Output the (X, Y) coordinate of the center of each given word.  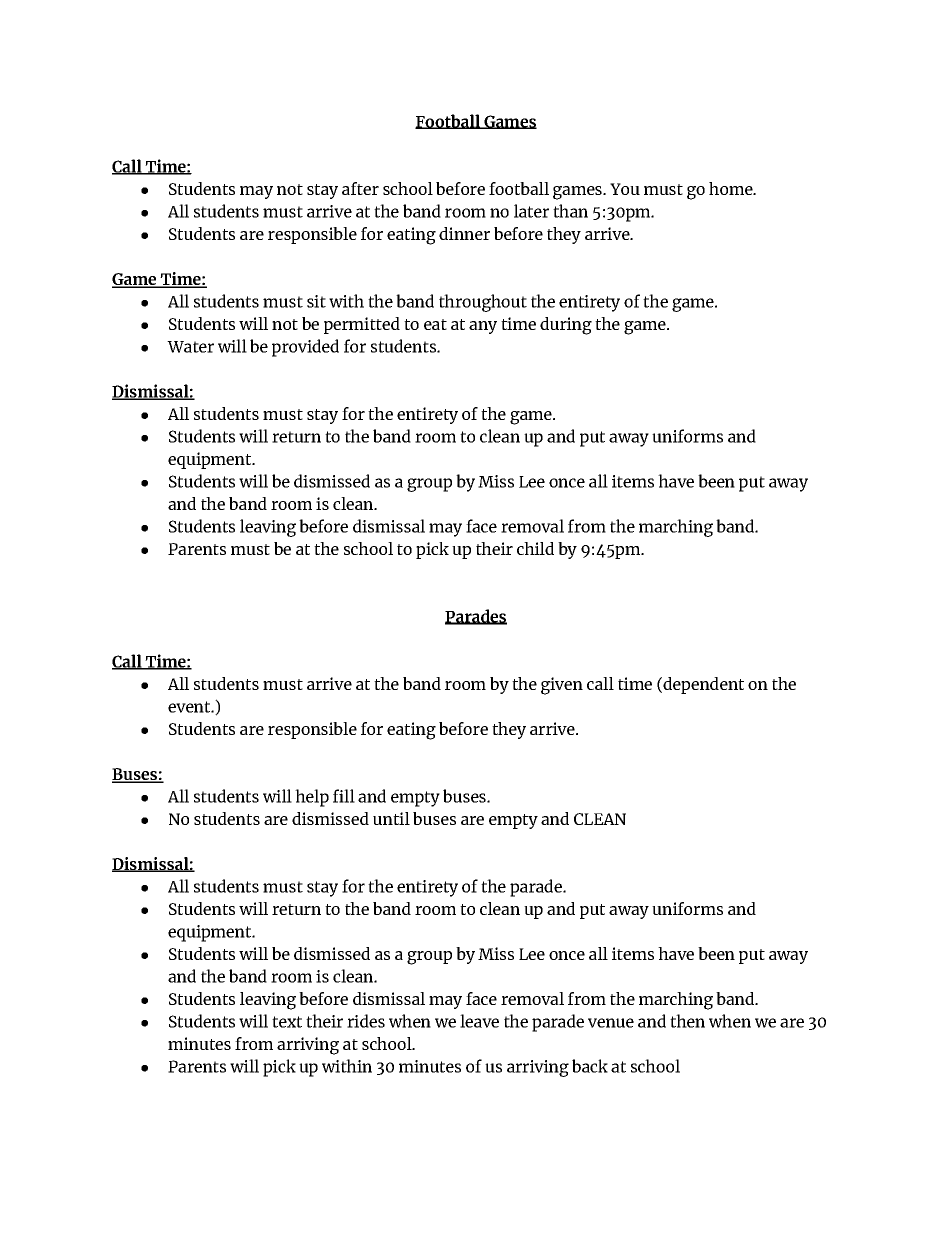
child (535, 548)
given (562, 686)
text (287, 1022)
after (360, 188)
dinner (464, 233)
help (312, 798)
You (625, 189)
